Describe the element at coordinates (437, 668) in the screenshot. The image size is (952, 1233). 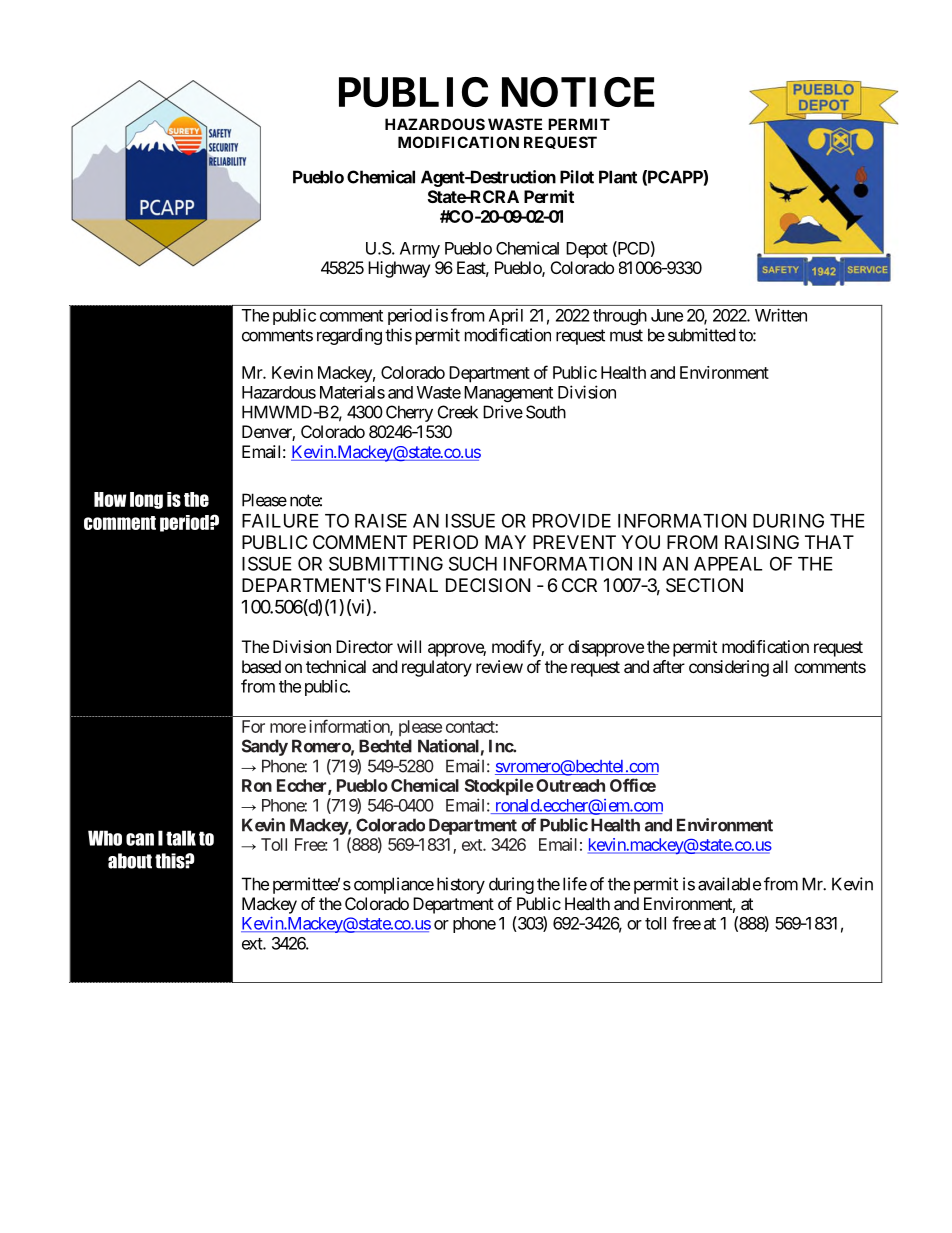
I see `regulatory` at that location.
